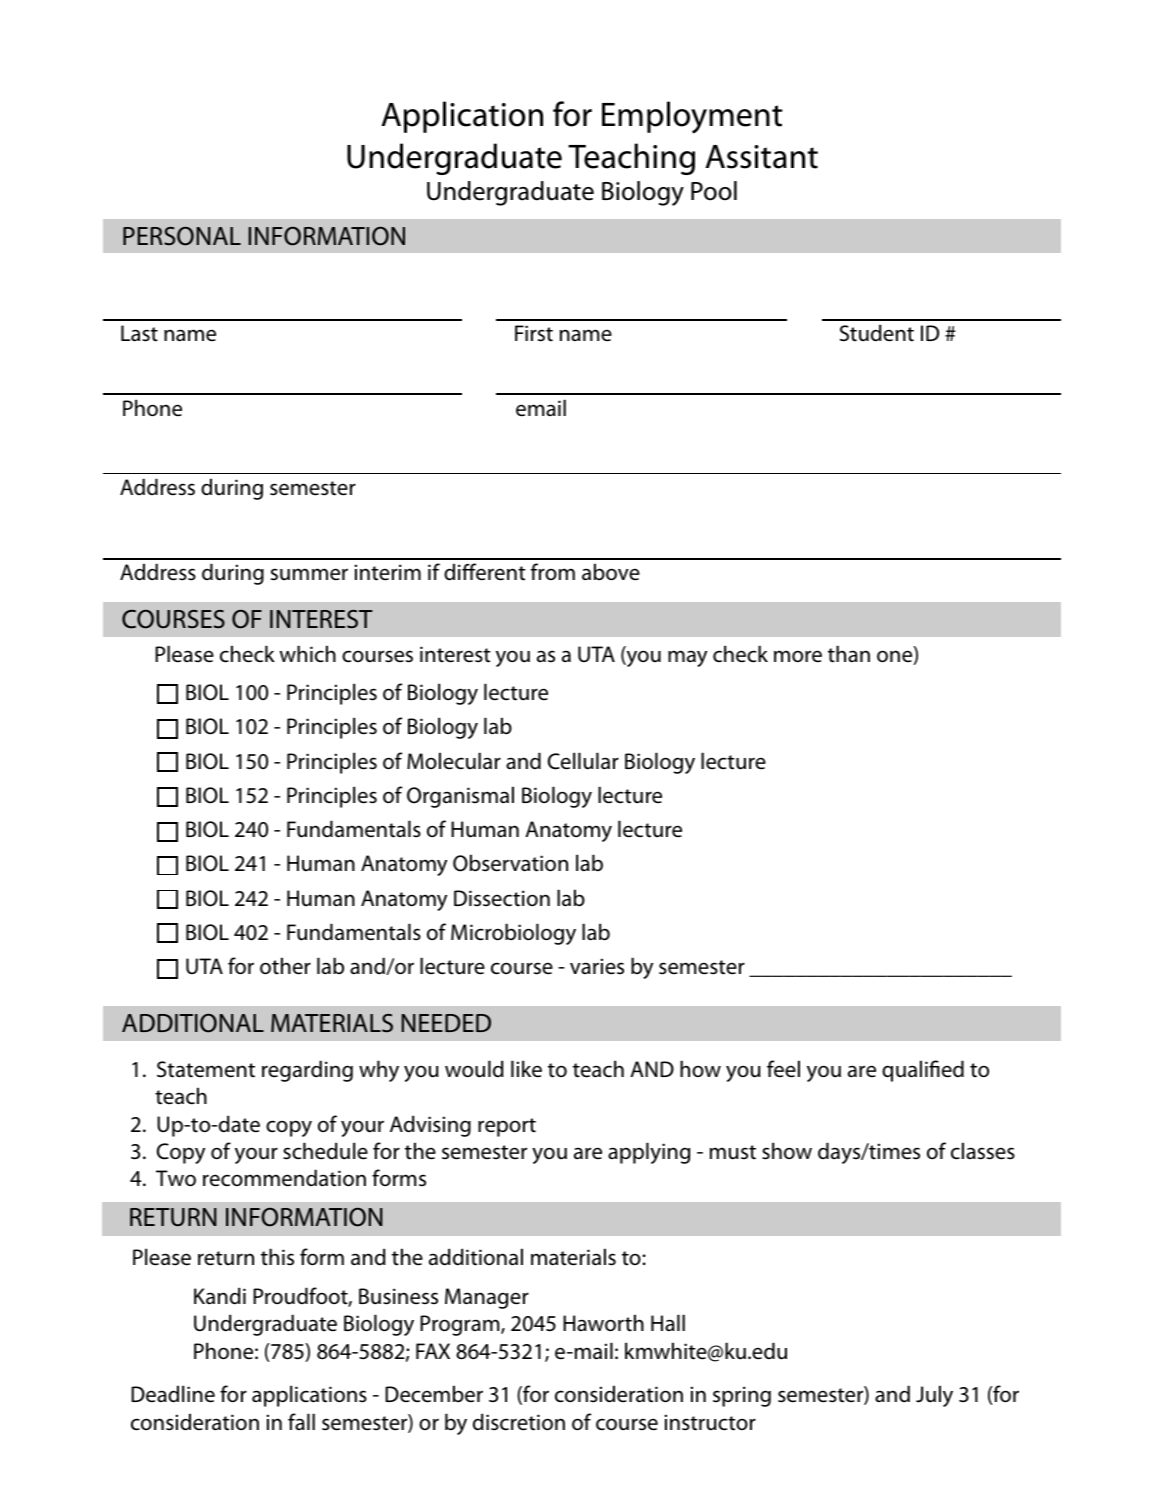  What do you see at coordinates (182, 236) in the image?
I see `PERSONAL` at bounding box center [182, 236].
